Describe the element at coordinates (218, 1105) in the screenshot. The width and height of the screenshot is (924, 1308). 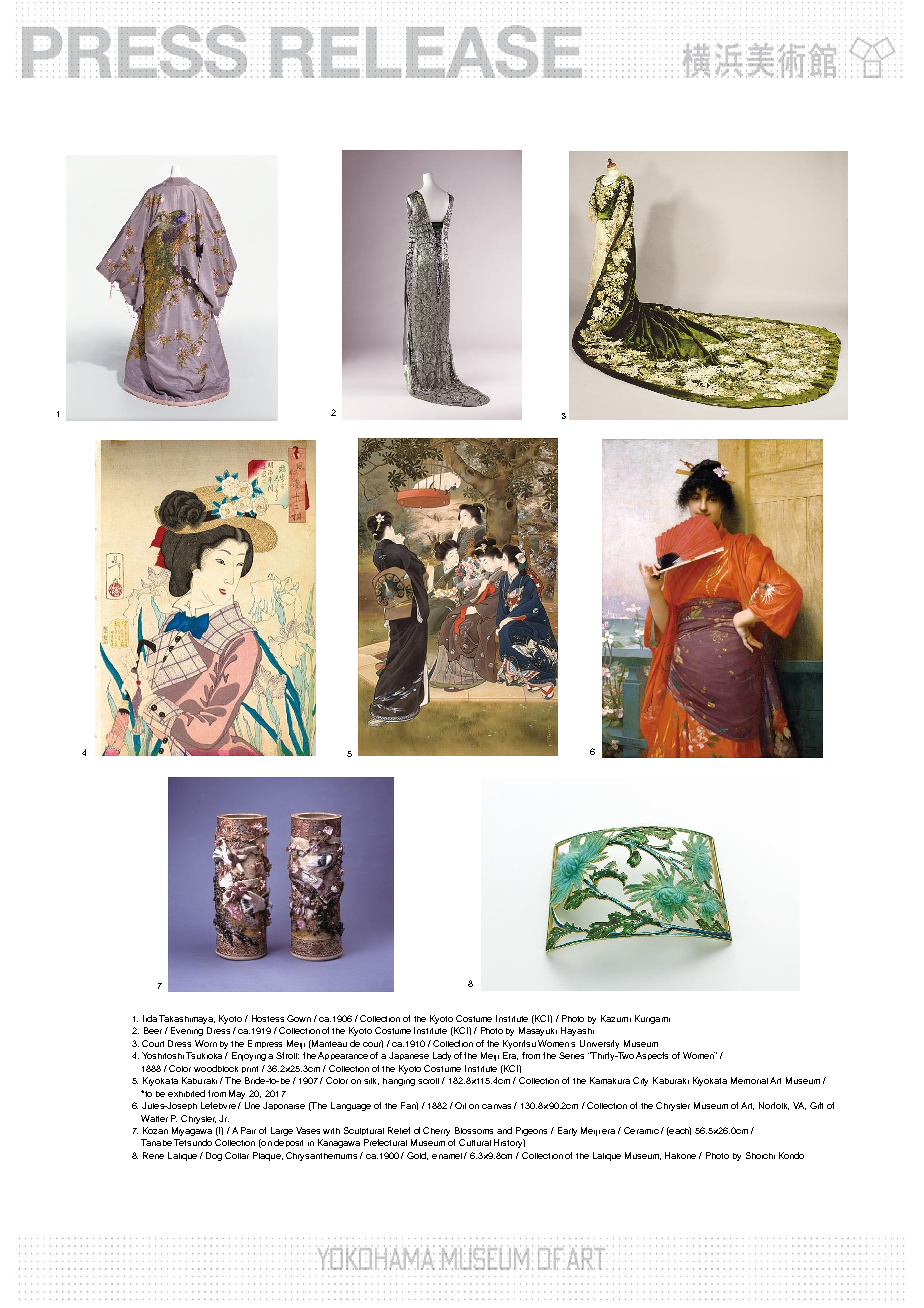
I see `Lefebvre` at that location.
